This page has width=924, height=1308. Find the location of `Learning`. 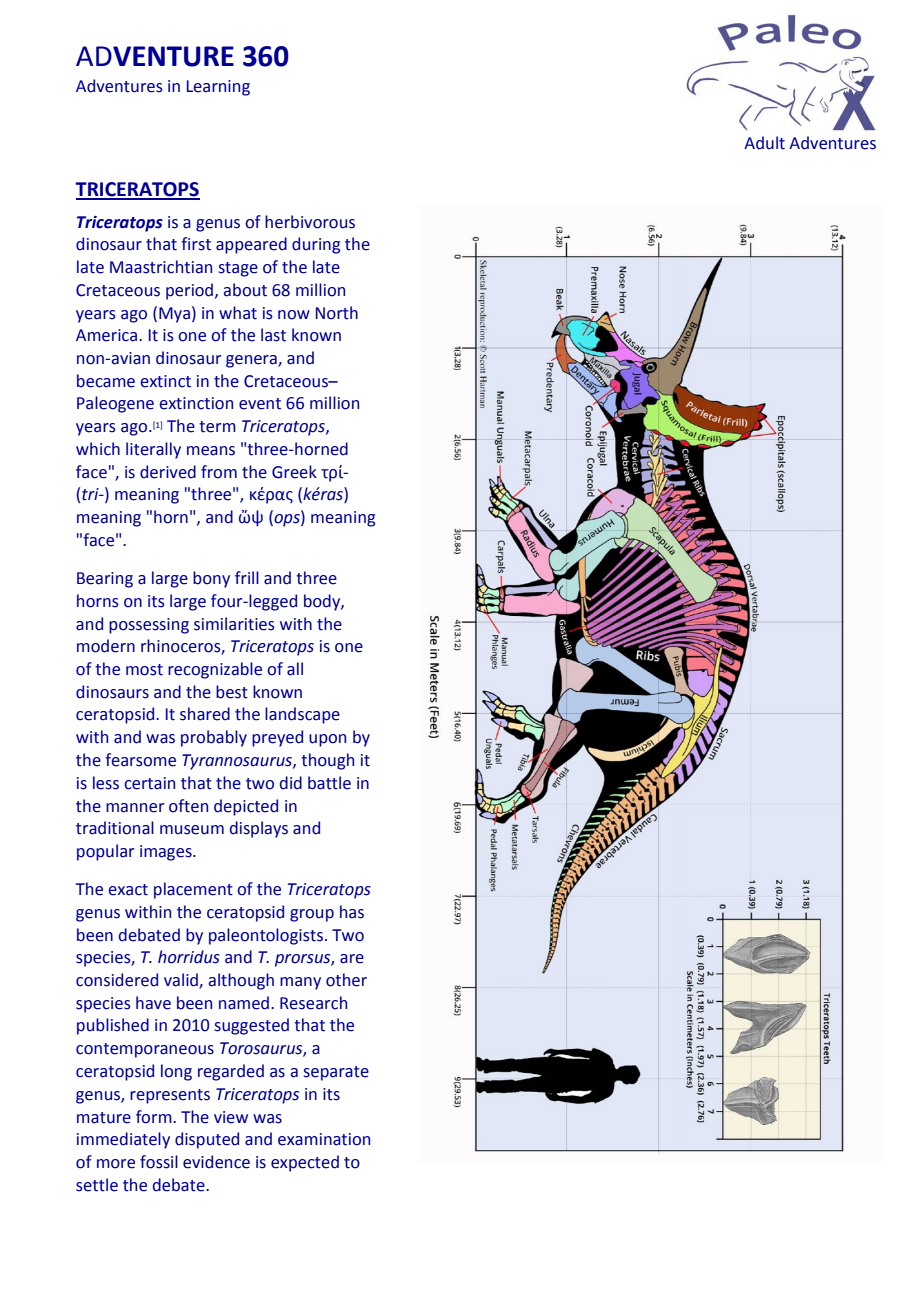

Learning is located at coordinates (218, 88).
